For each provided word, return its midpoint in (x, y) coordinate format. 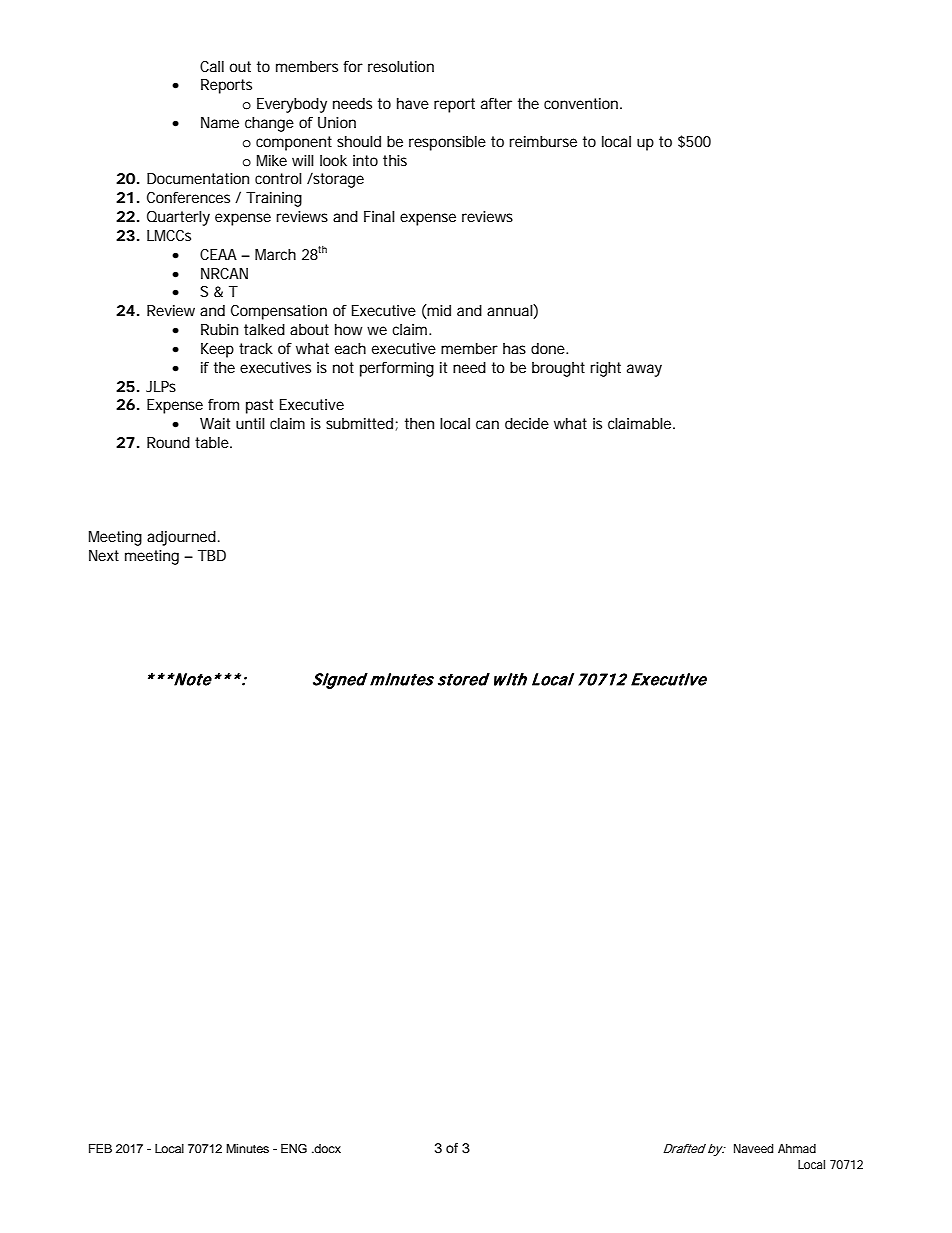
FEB (100, 1148)
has (514, 348)
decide (527, 423)
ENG (294, 1148)
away (644, 370)
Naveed (753, 1148)
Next (104, 555)
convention (582, 103)
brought (558, 369)
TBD (212, 555)
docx (327, 1148)
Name (220, 122)
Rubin (219, 329)
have (413, 103)
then (419, 423)
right (605, 369)
